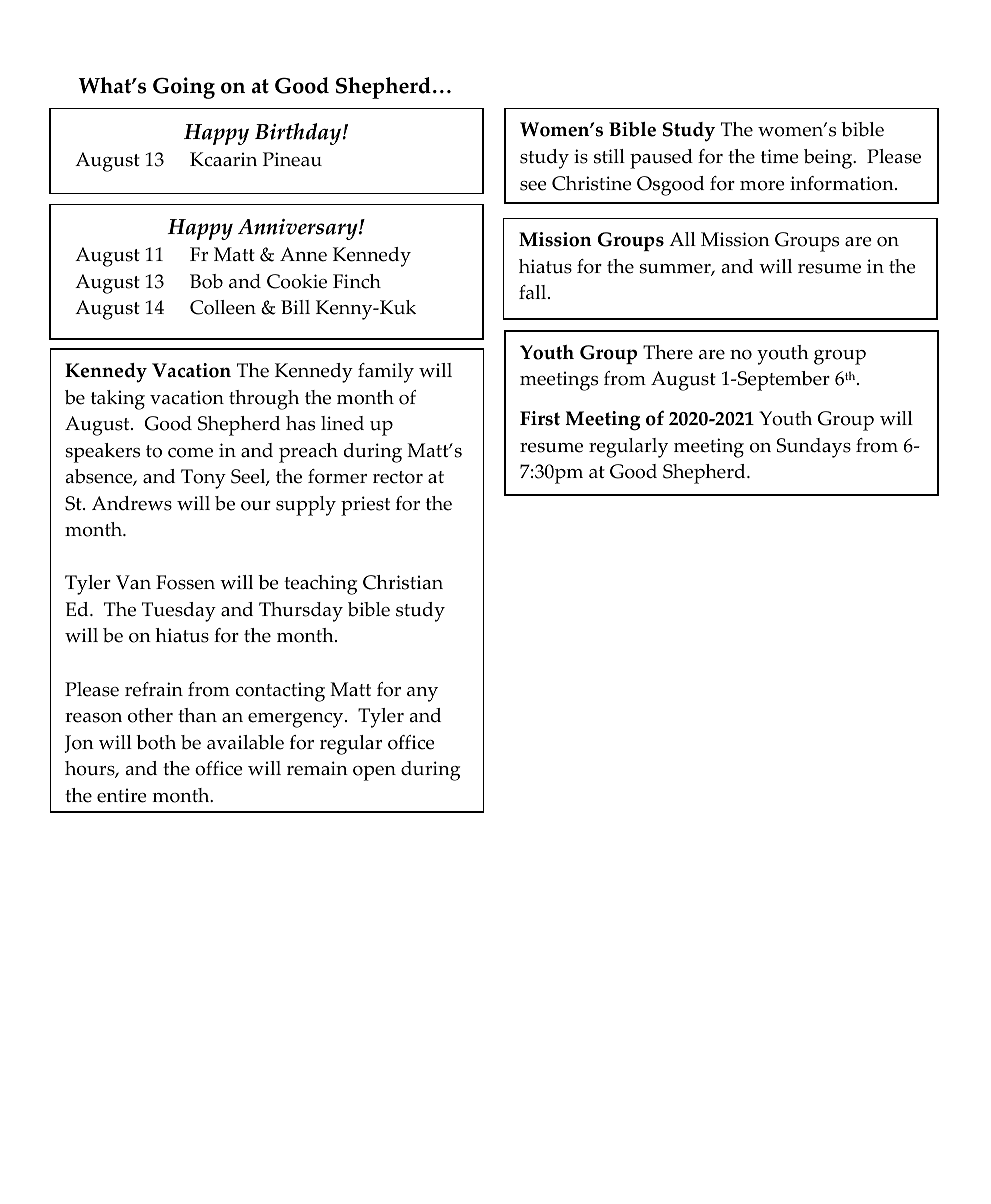  I want to click on Birthday, so click(299, 134).
